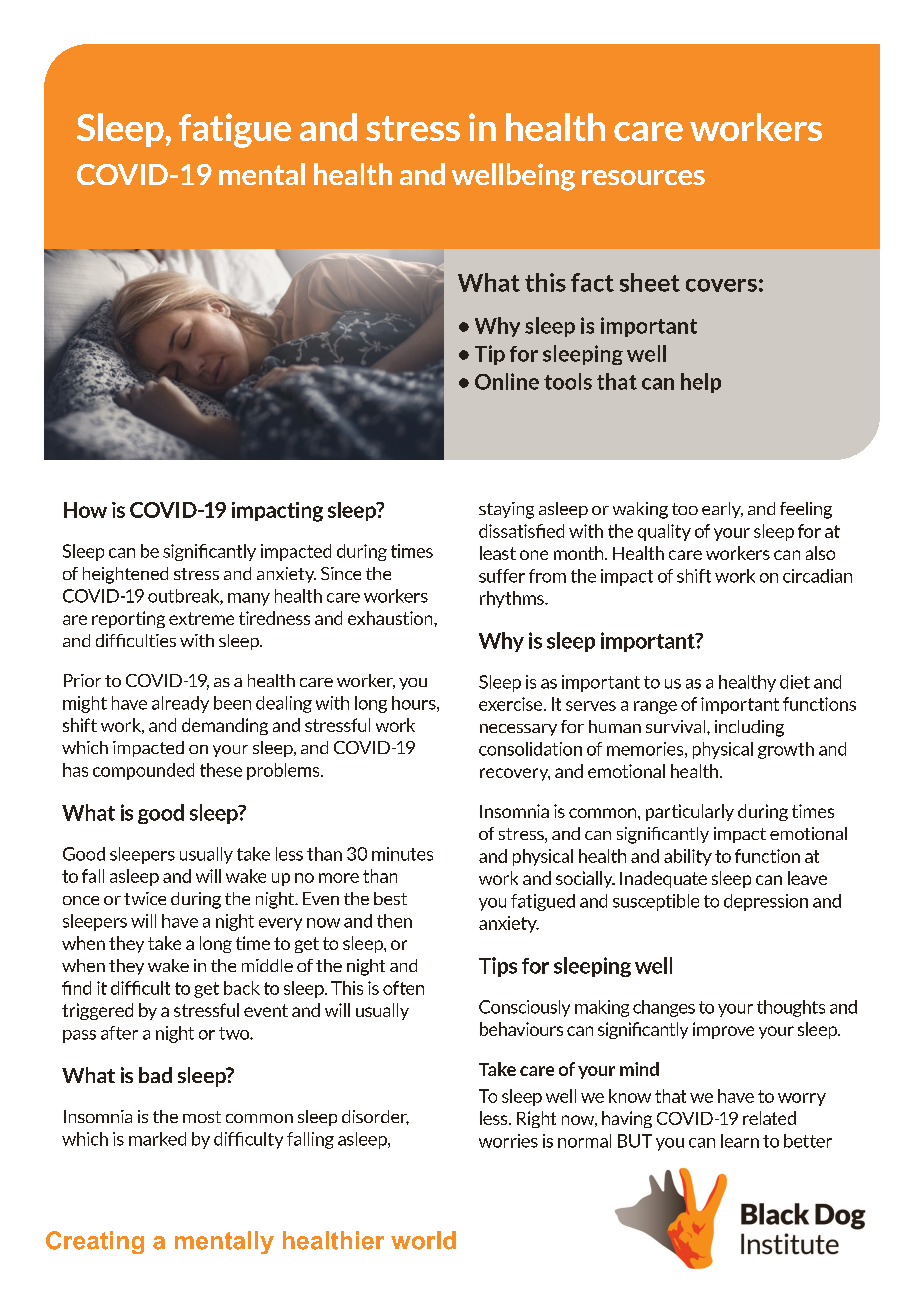  What do you see at coordinates (180, 704) in the screenshot?
I see `already` at bounding box center [180, 704].
